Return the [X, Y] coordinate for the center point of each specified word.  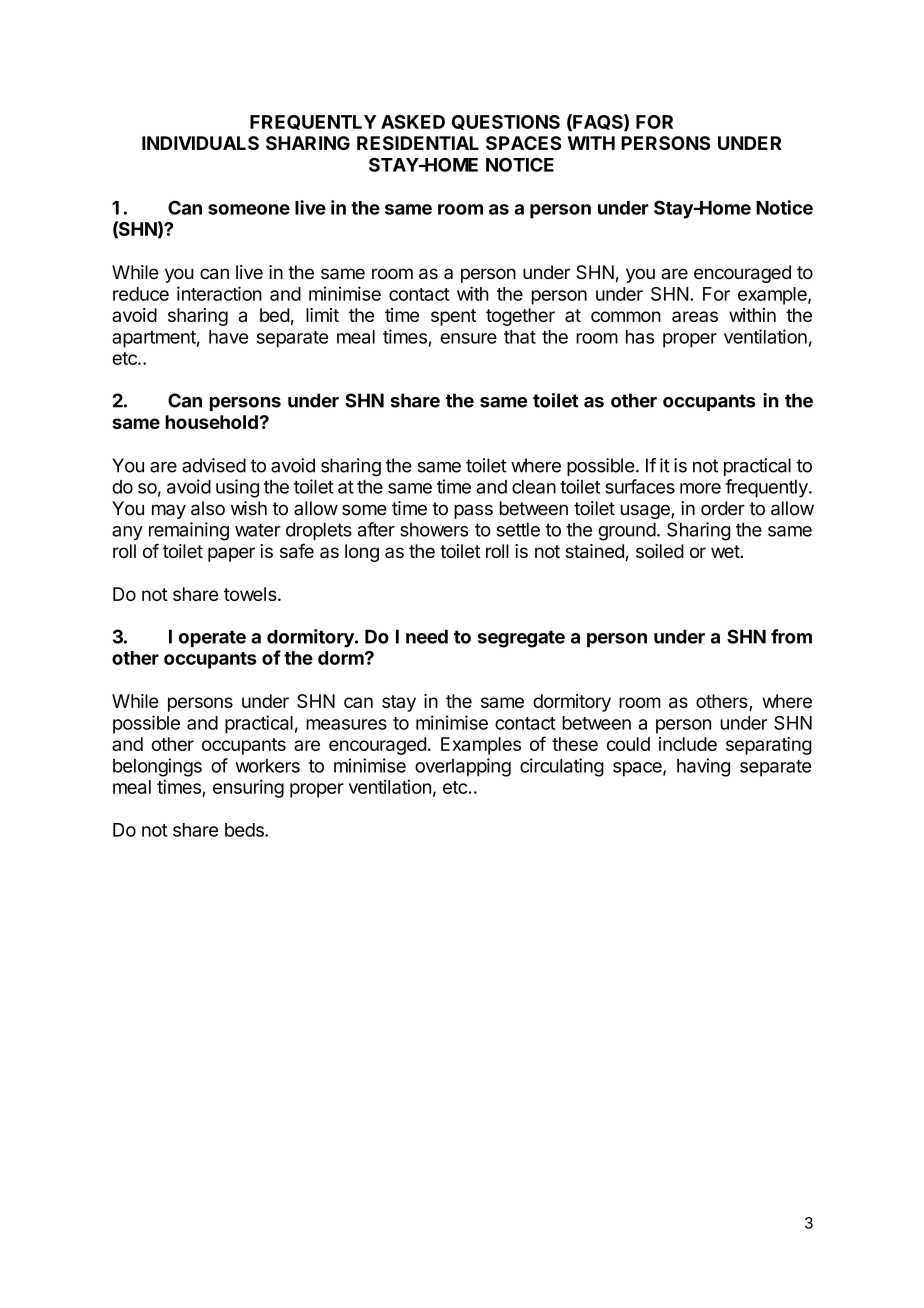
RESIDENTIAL [418, 143]
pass [473, 511]
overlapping [463, 767]
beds [245, 830]
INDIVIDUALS [200, 143]
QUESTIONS [506, 122]
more [700, 488]
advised [214, 465]
